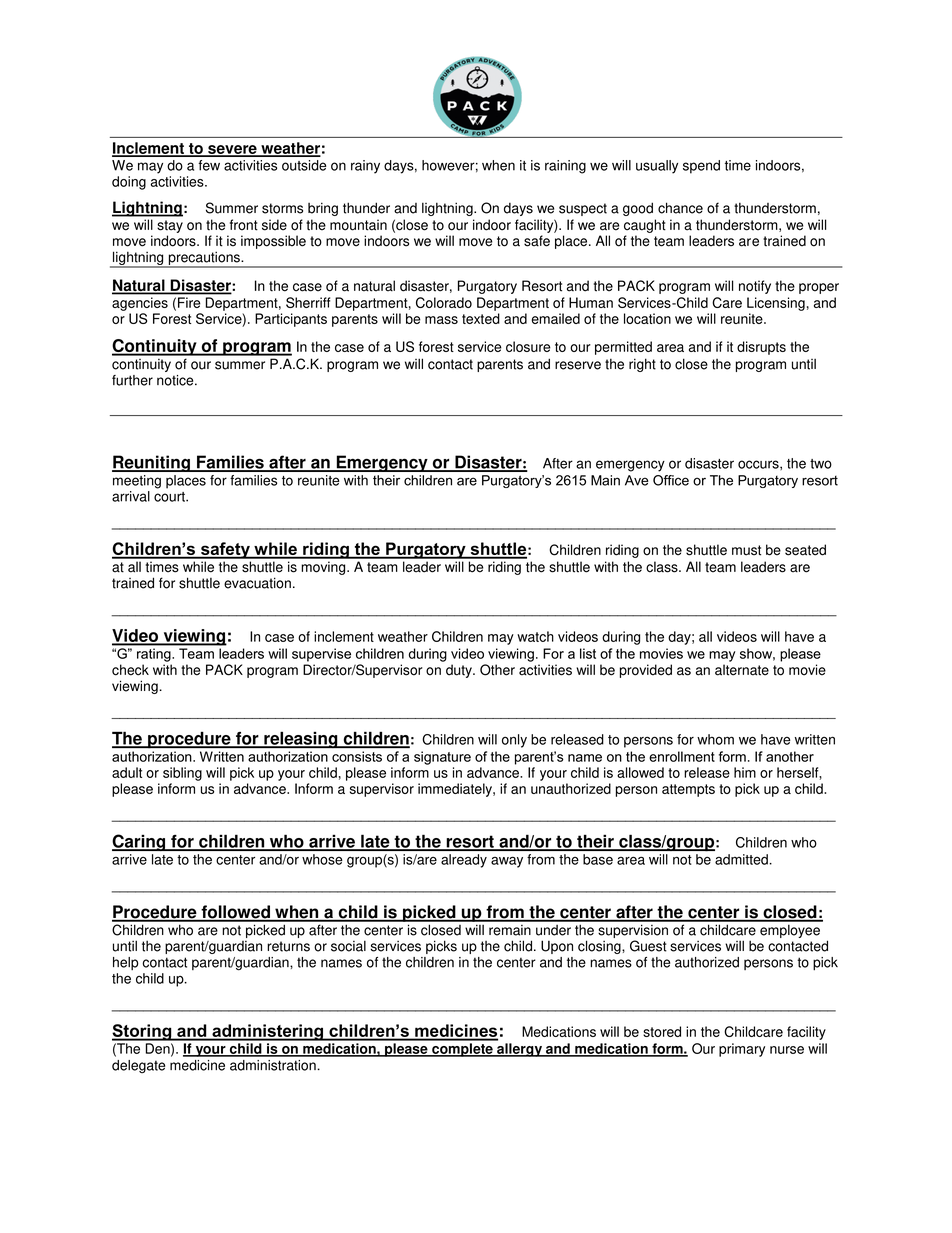 This screenshot has width=952, height=1233. What do you see at coordinates (267, 1032) in the screenshot?
I see `administering` at bounding box center [267, 1032].
